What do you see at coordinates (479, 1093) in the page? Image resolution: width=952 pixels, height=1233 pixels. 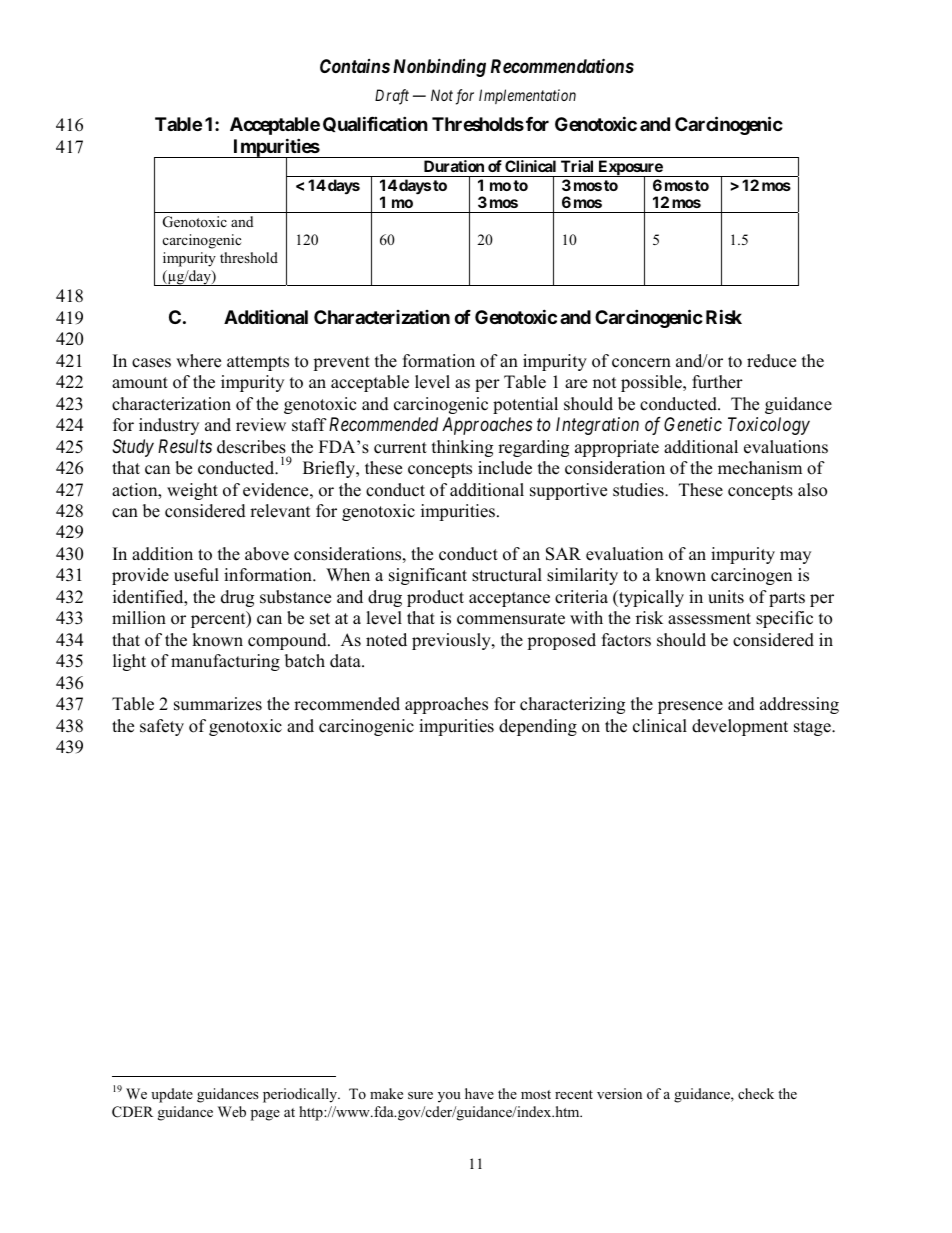 I see `have` at bounding box center [479, 1093].
